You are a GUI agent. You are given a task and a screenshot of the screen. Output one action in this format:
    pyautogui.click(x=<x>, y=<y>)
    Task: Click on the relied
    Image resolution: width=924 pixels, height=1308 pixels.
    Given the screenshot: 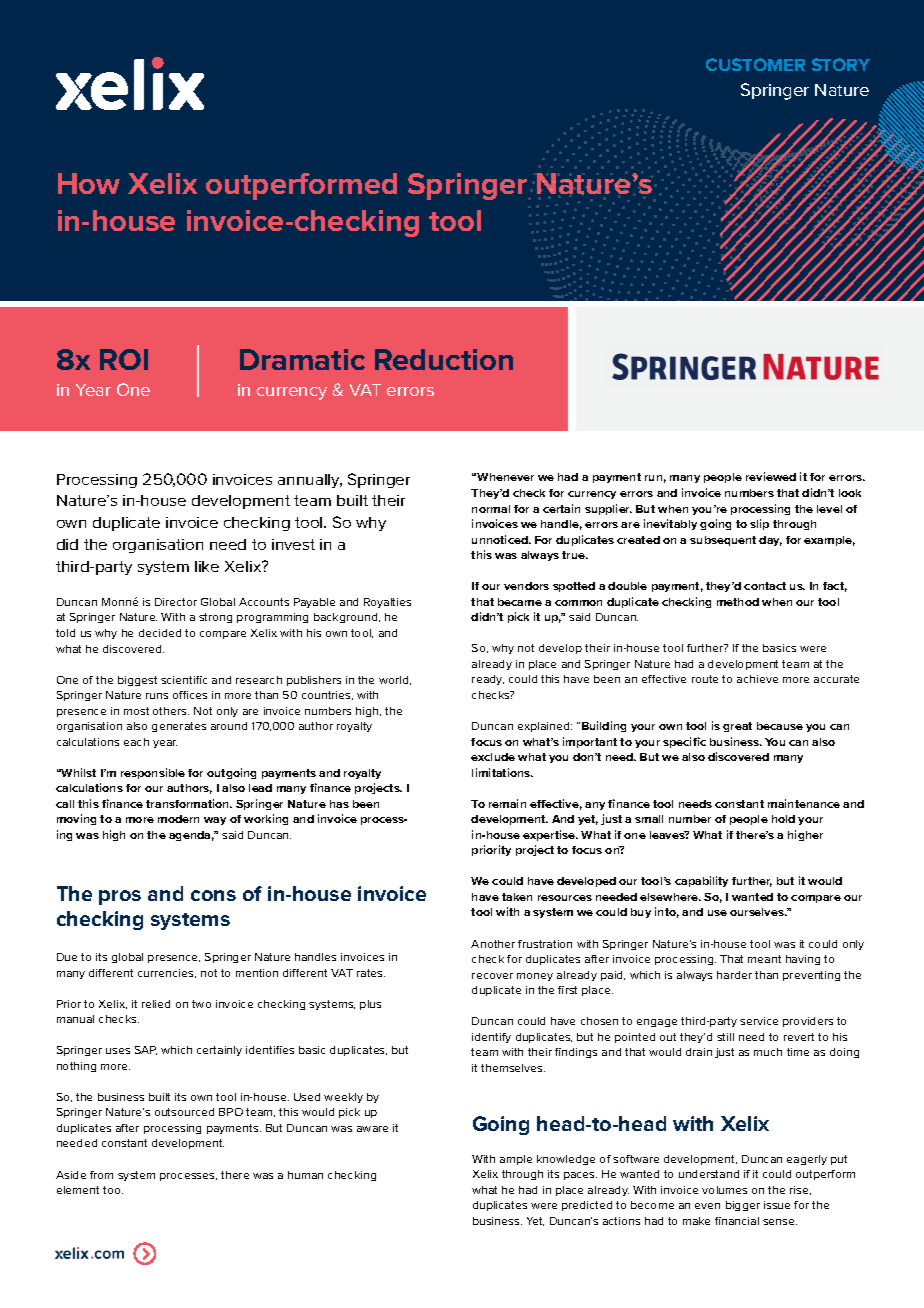 What is the action you would take?
    pyautogui.click(x=156, y=1004)
